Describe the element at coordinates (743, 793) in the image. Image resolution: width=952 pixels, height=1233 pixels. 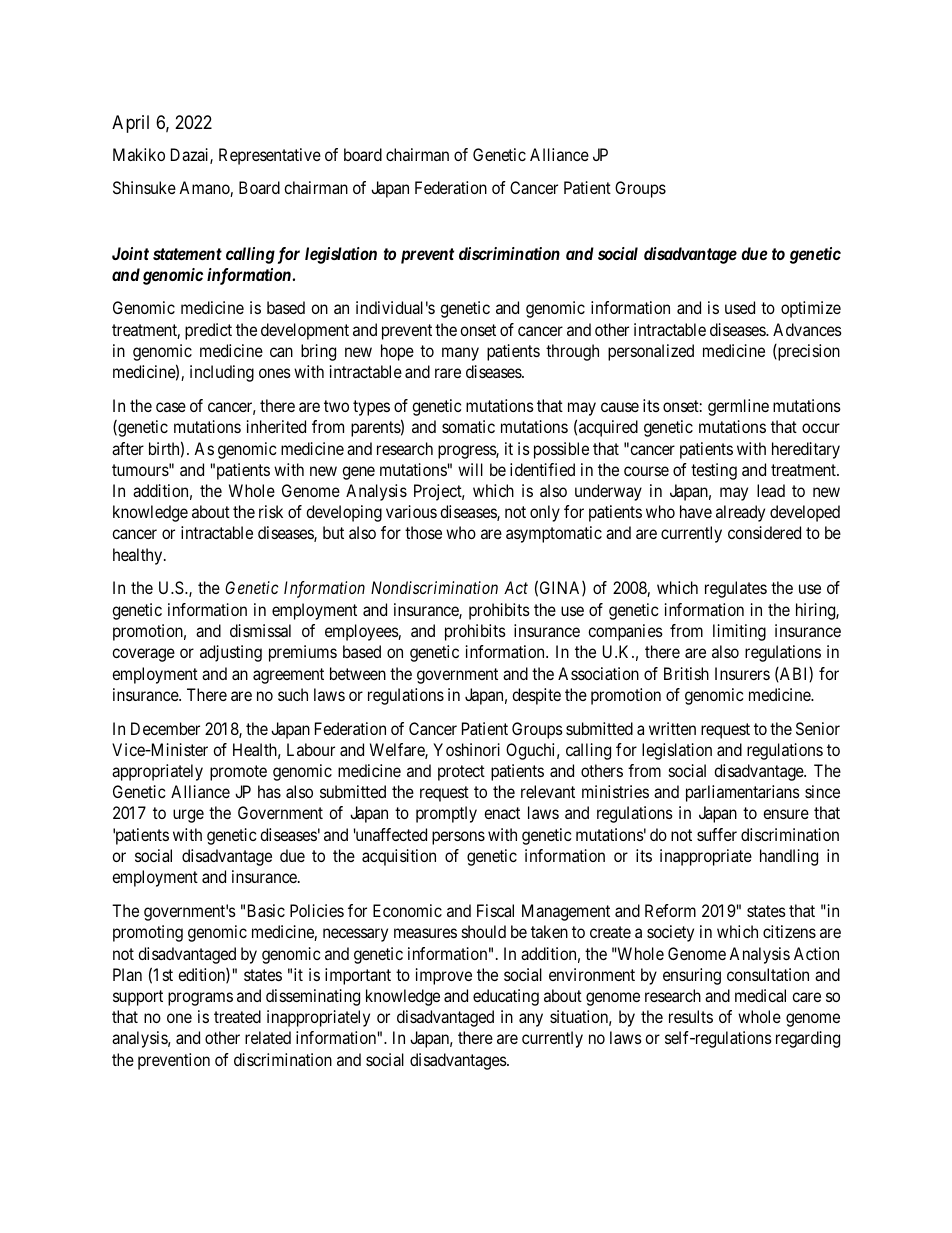
I see `parliamentarians` at that location.
